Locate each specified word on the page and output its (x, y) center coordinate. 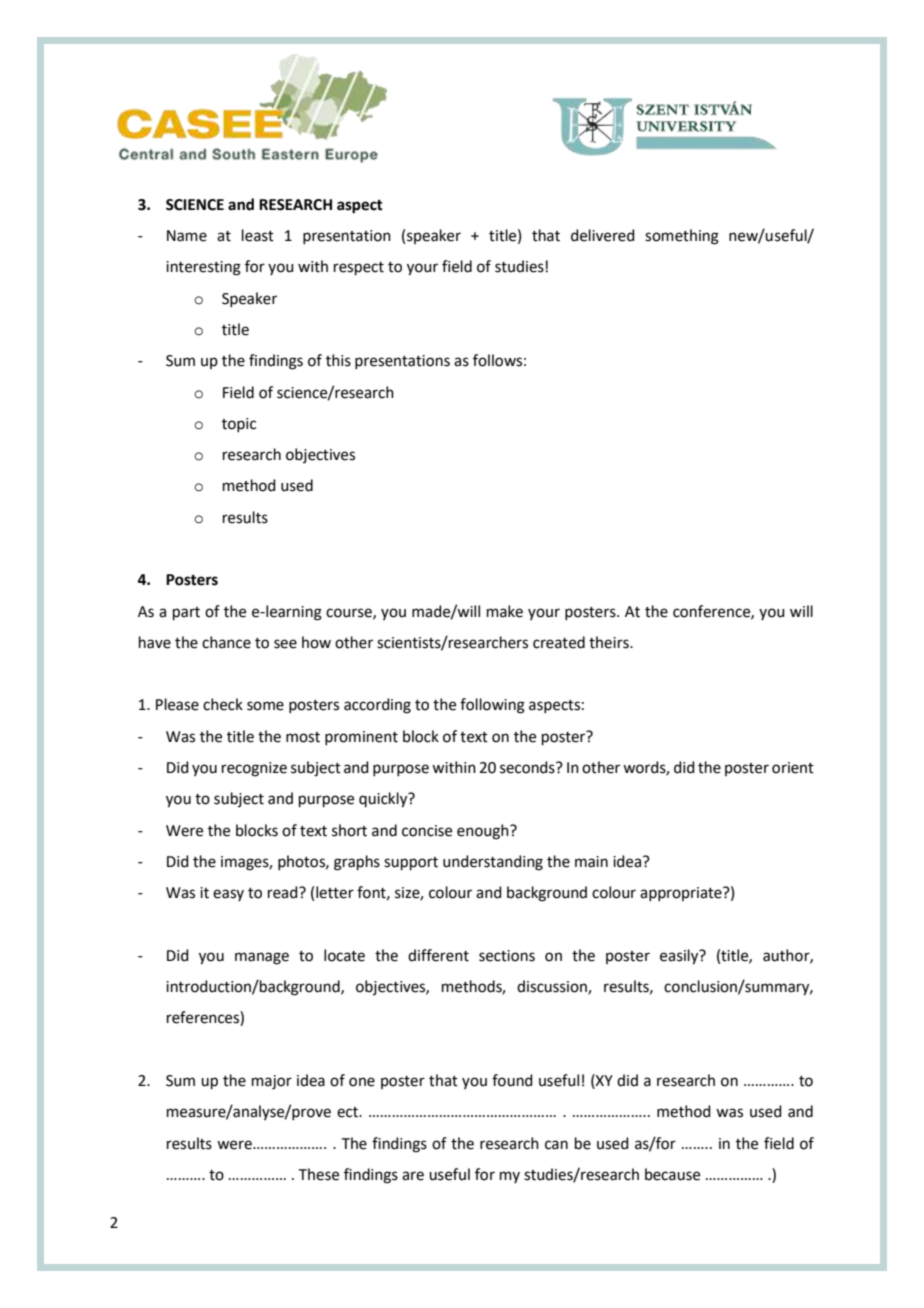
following (492, 706)
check (223, 704)
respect (359, 268)
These (319, 1174)
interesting (203, 268)
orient (793, 768)
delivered (603, 235)
